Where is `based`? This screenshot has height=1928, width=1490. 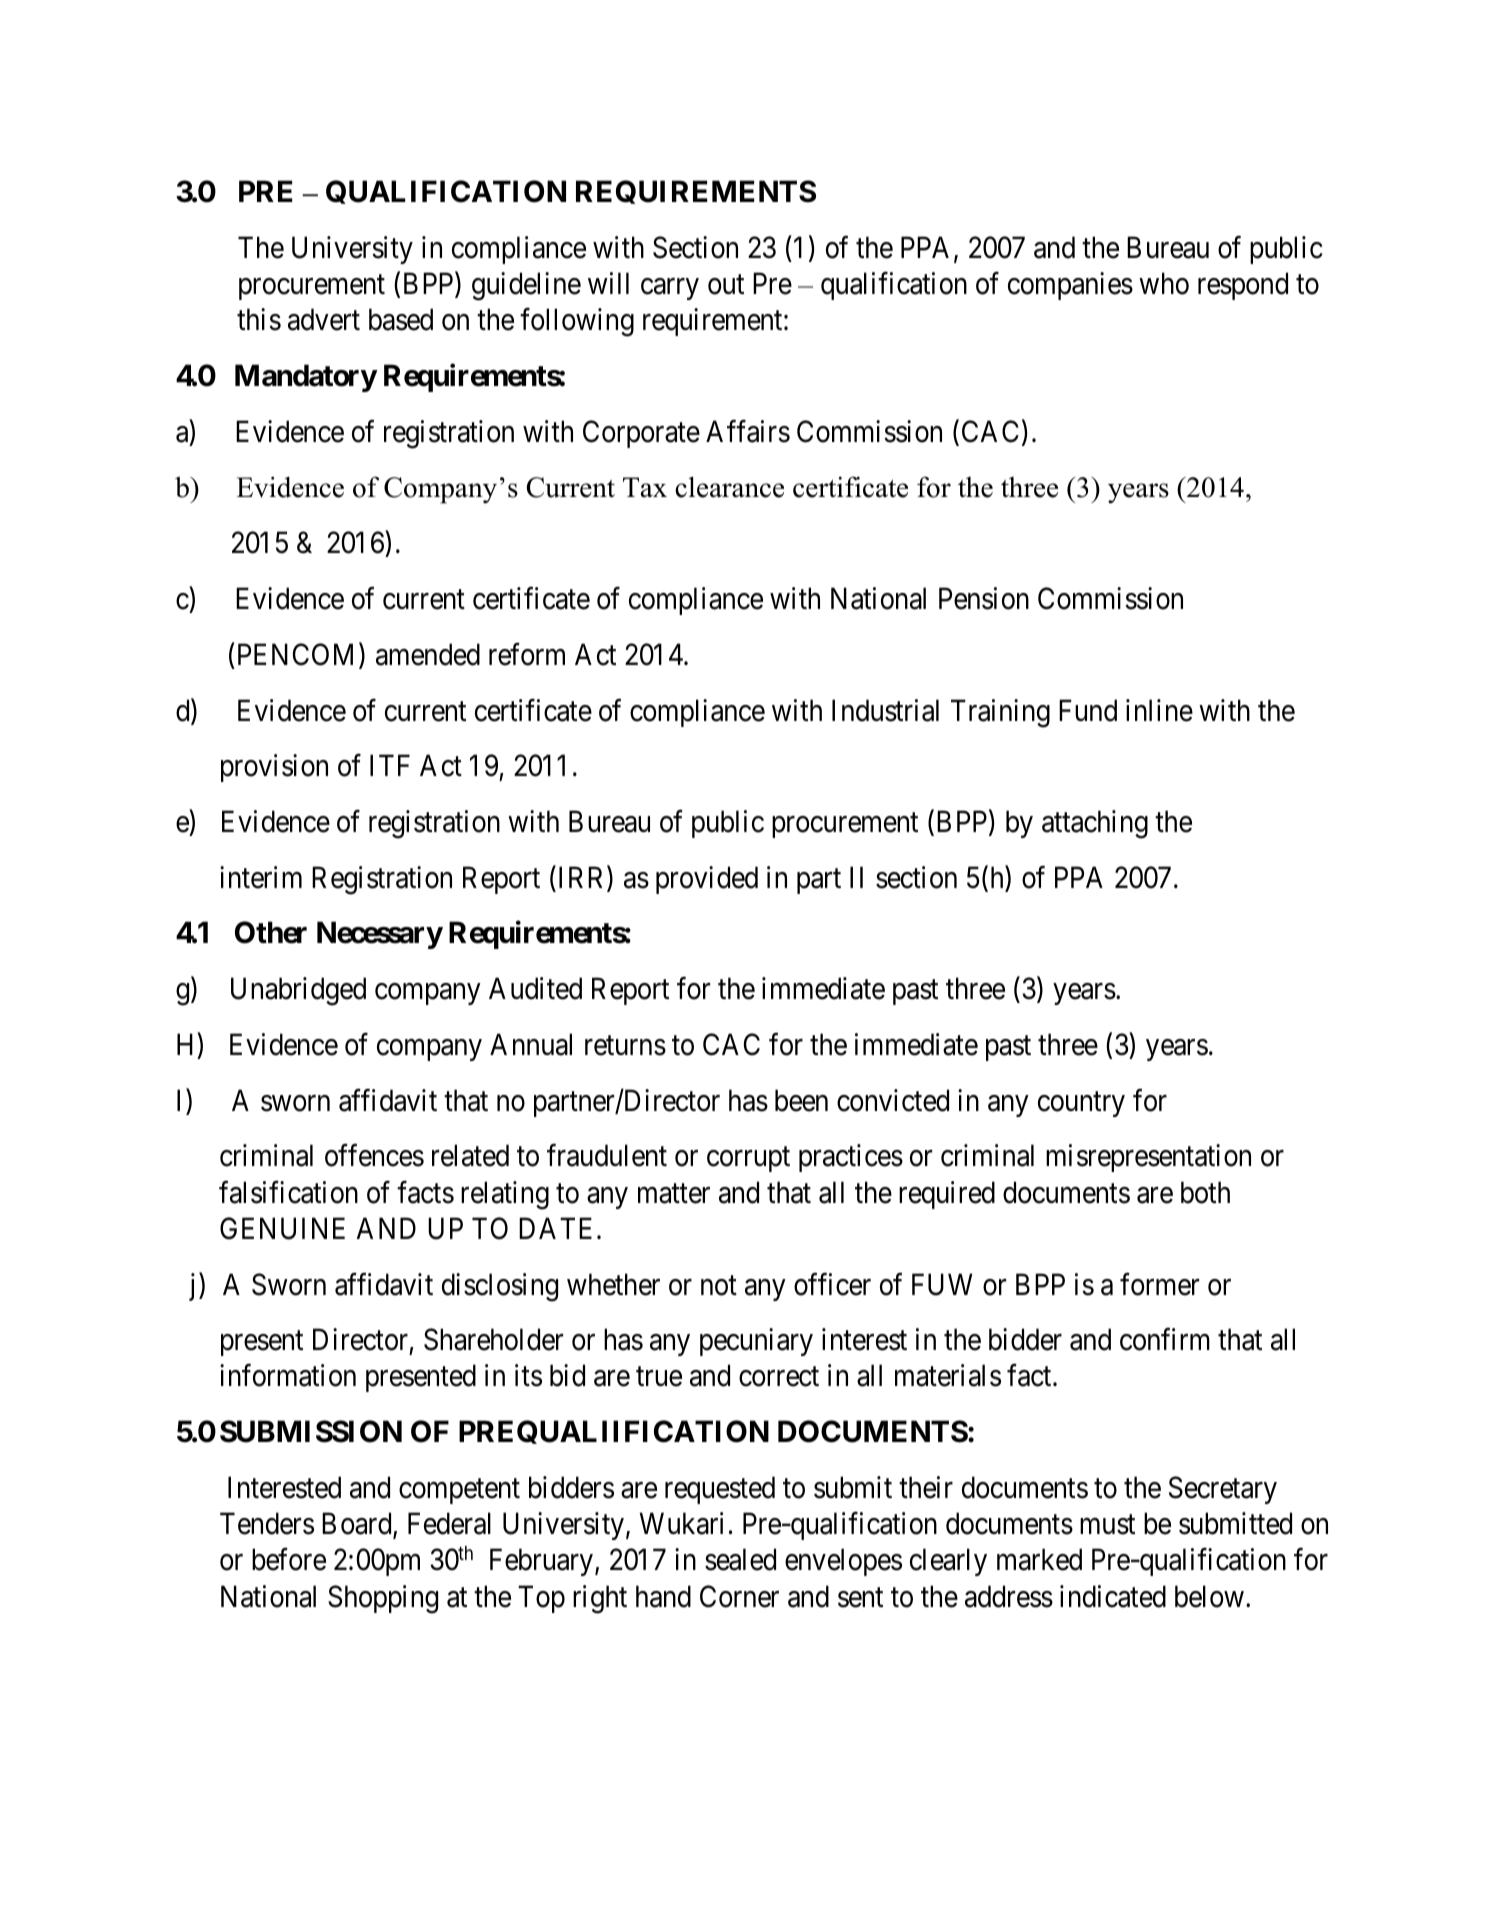
based is located at coordinates (401, 319).
